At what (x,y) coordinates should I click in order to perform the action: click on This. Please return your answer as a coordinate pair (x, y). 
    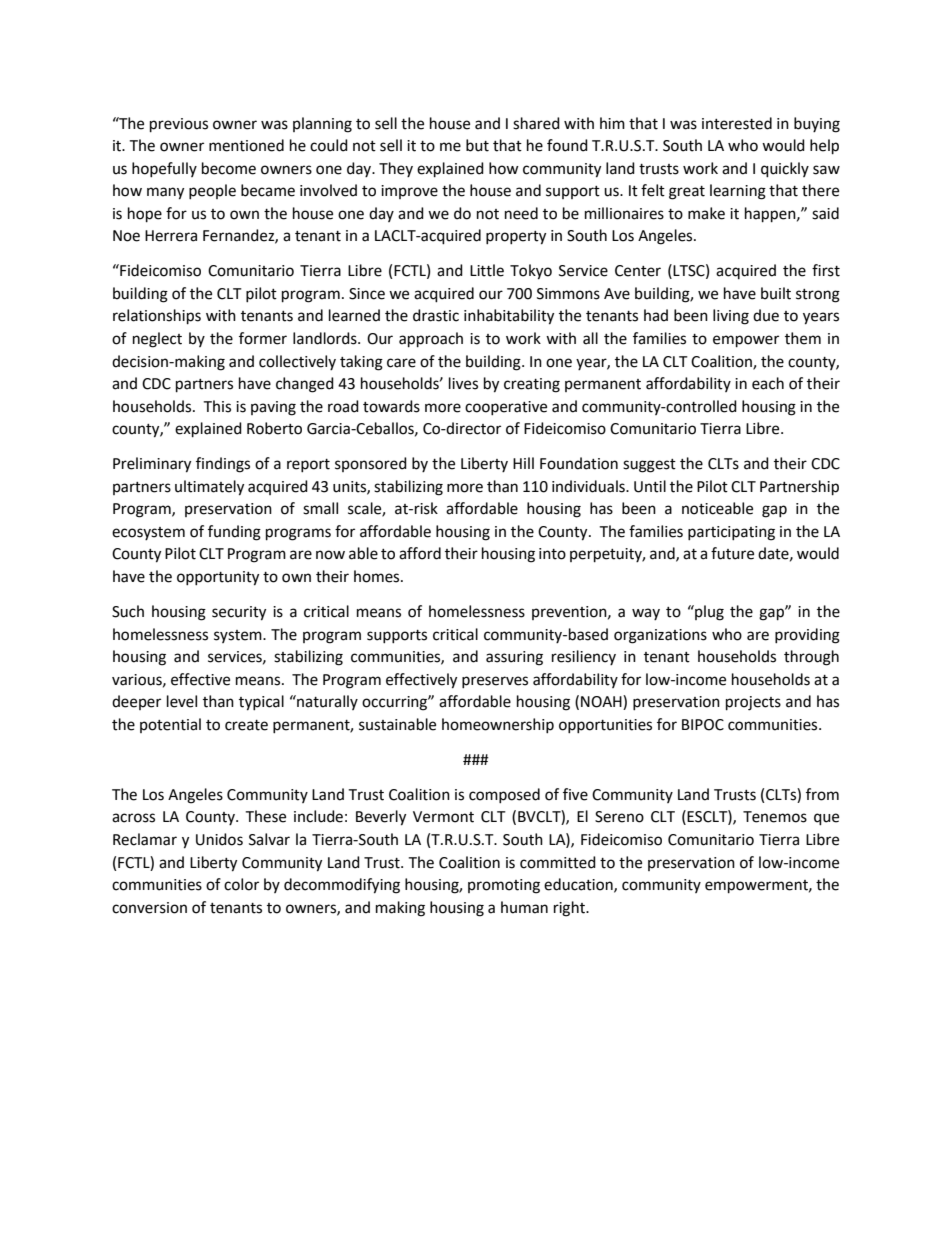
    Looking at the image, I should click on (217, 406).
